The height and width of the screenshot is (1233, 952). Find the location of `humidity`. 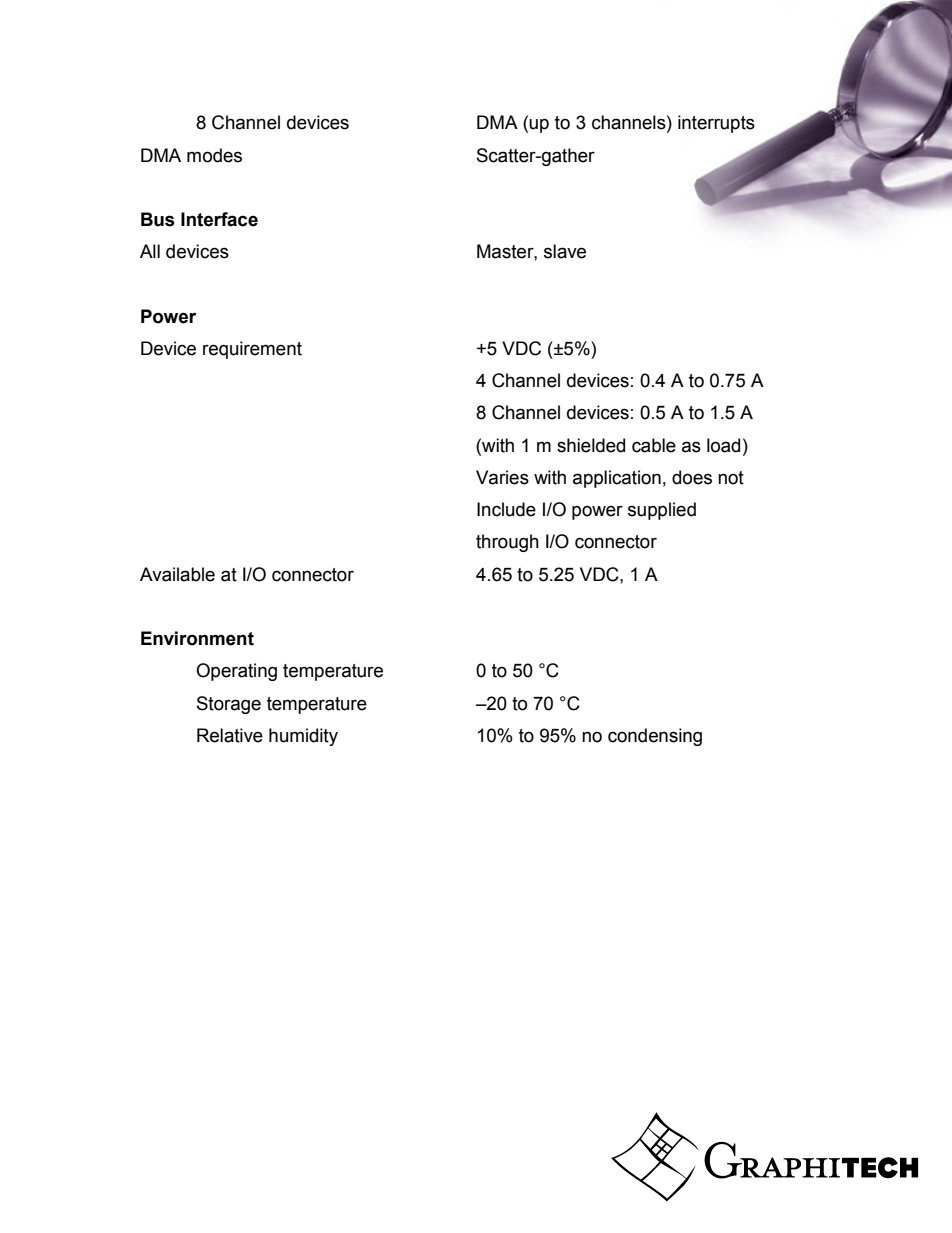

humidity is located at coordinates (303, 737).
